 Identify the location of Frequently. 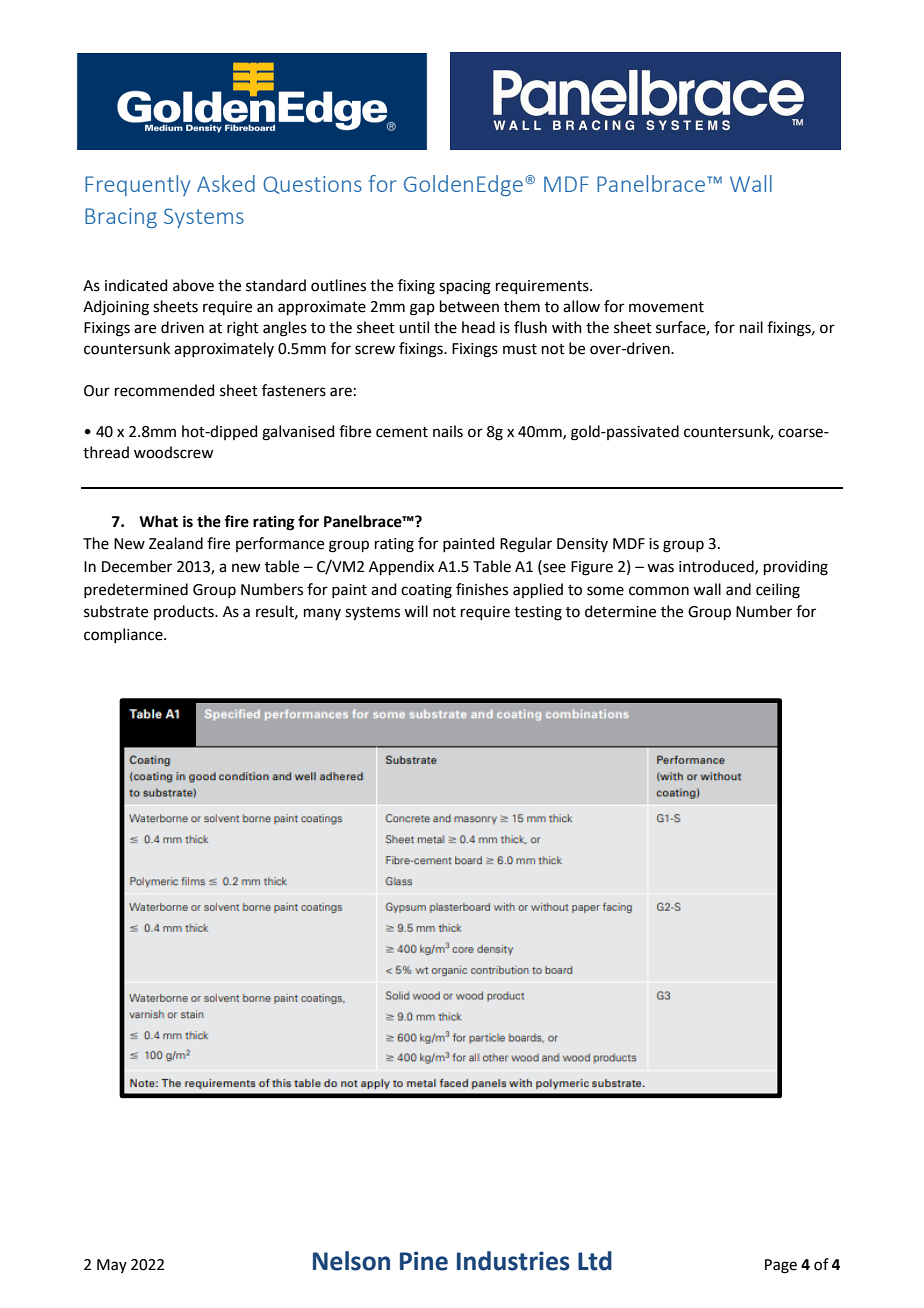
(137, 185).
